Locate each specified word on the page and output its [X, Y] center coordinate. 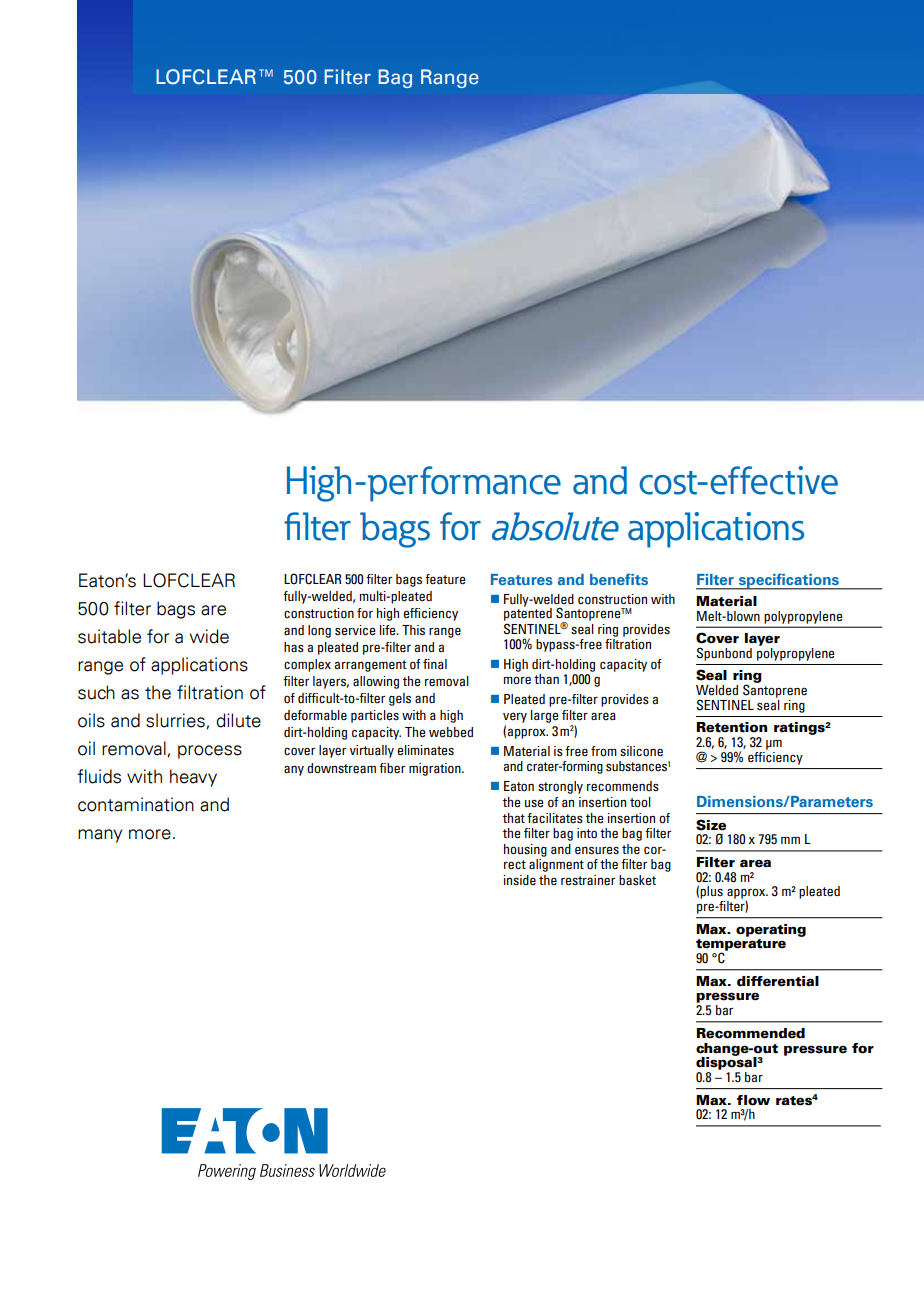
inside [519, 880]
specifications [788, 581]
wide [209, 636]
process [210, 752]
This [413, 630]
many [100, 836]
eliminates [425, 750]
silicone [641, 751]
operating [771, 930]
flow [753, 1100]
